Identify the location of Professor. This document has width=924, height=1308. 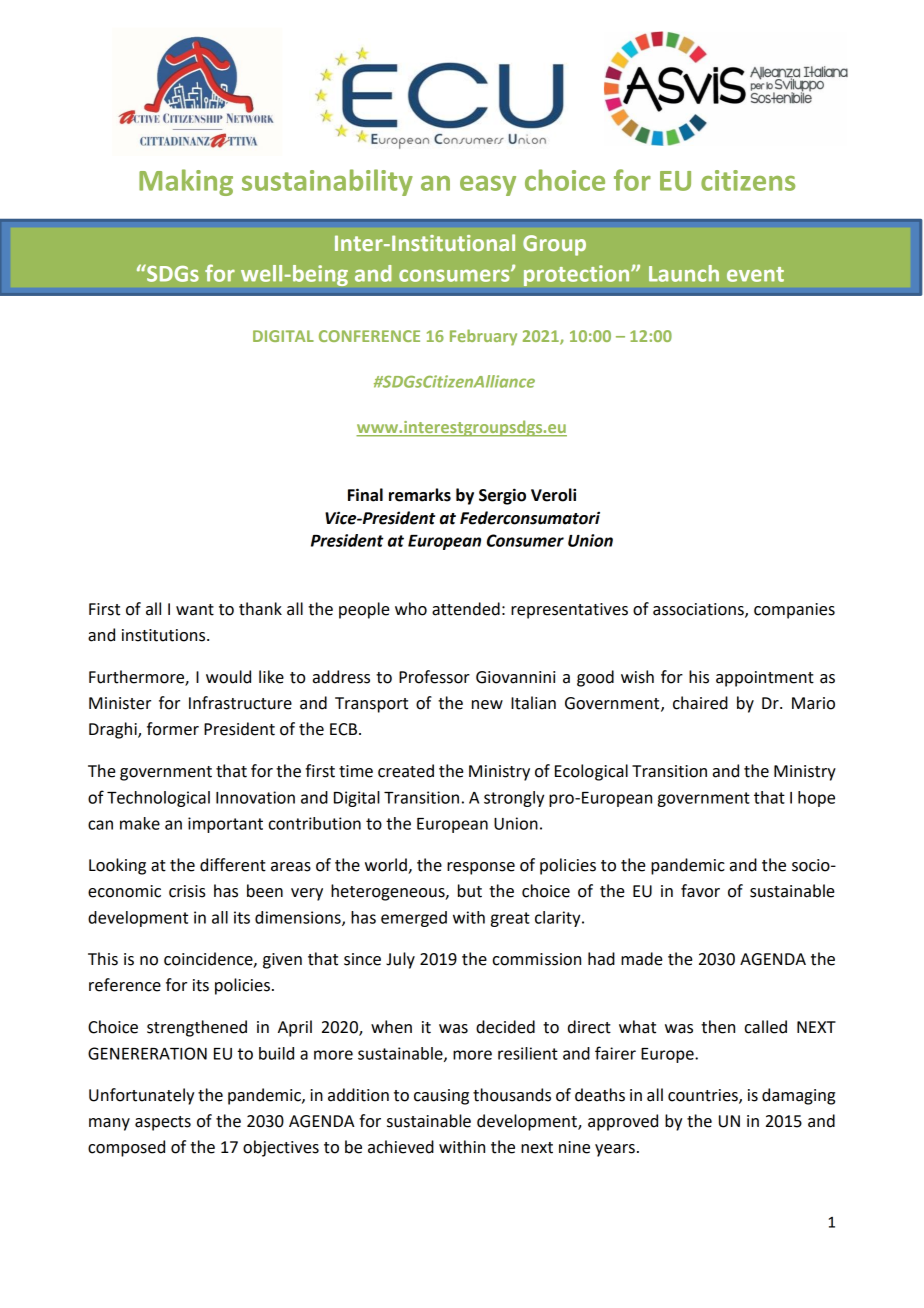
(434, 677).
